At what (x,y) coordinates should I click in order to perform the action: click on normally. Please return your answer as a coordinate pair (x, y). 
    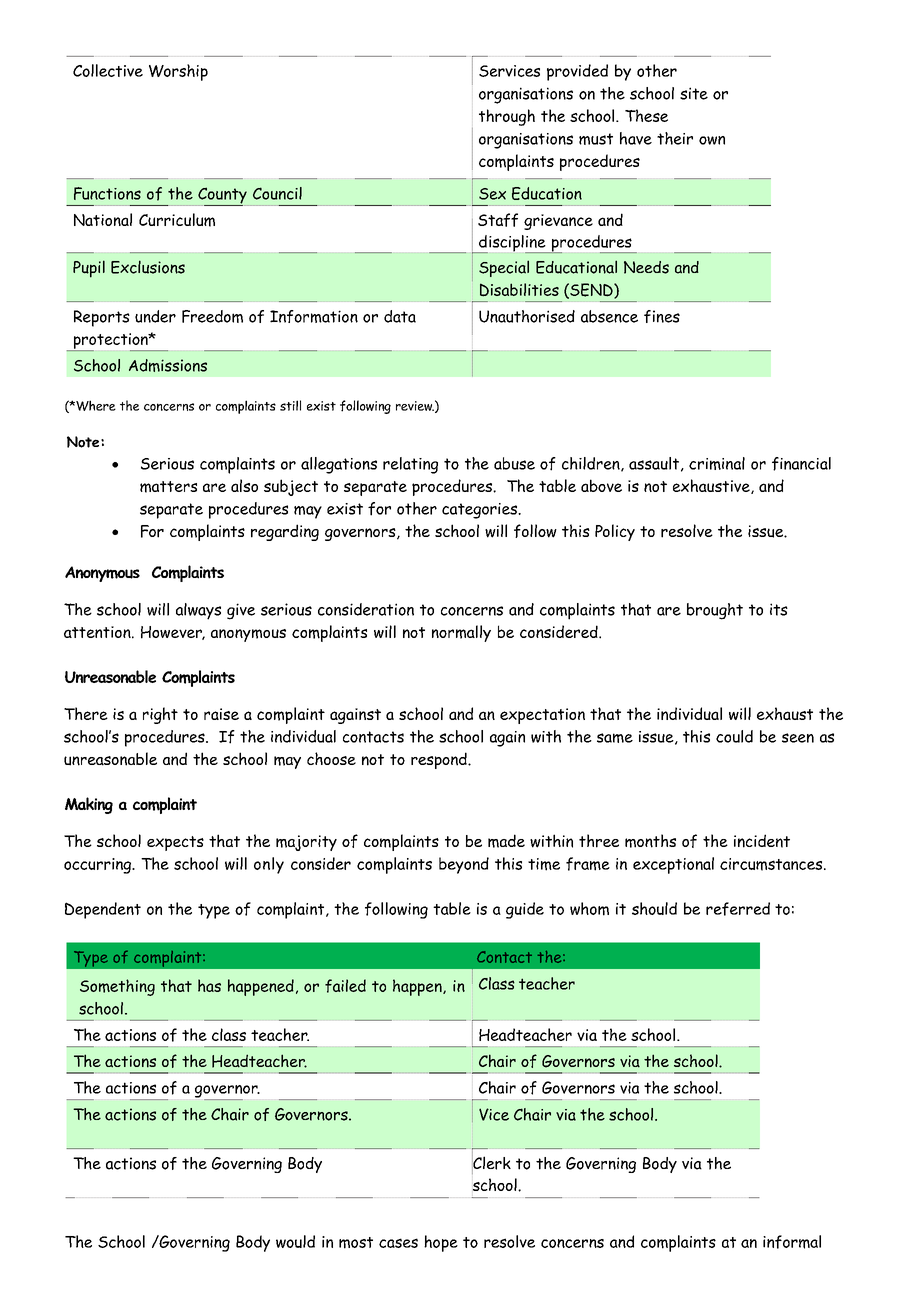
    Looking at the image, I should click on (461, 633).
